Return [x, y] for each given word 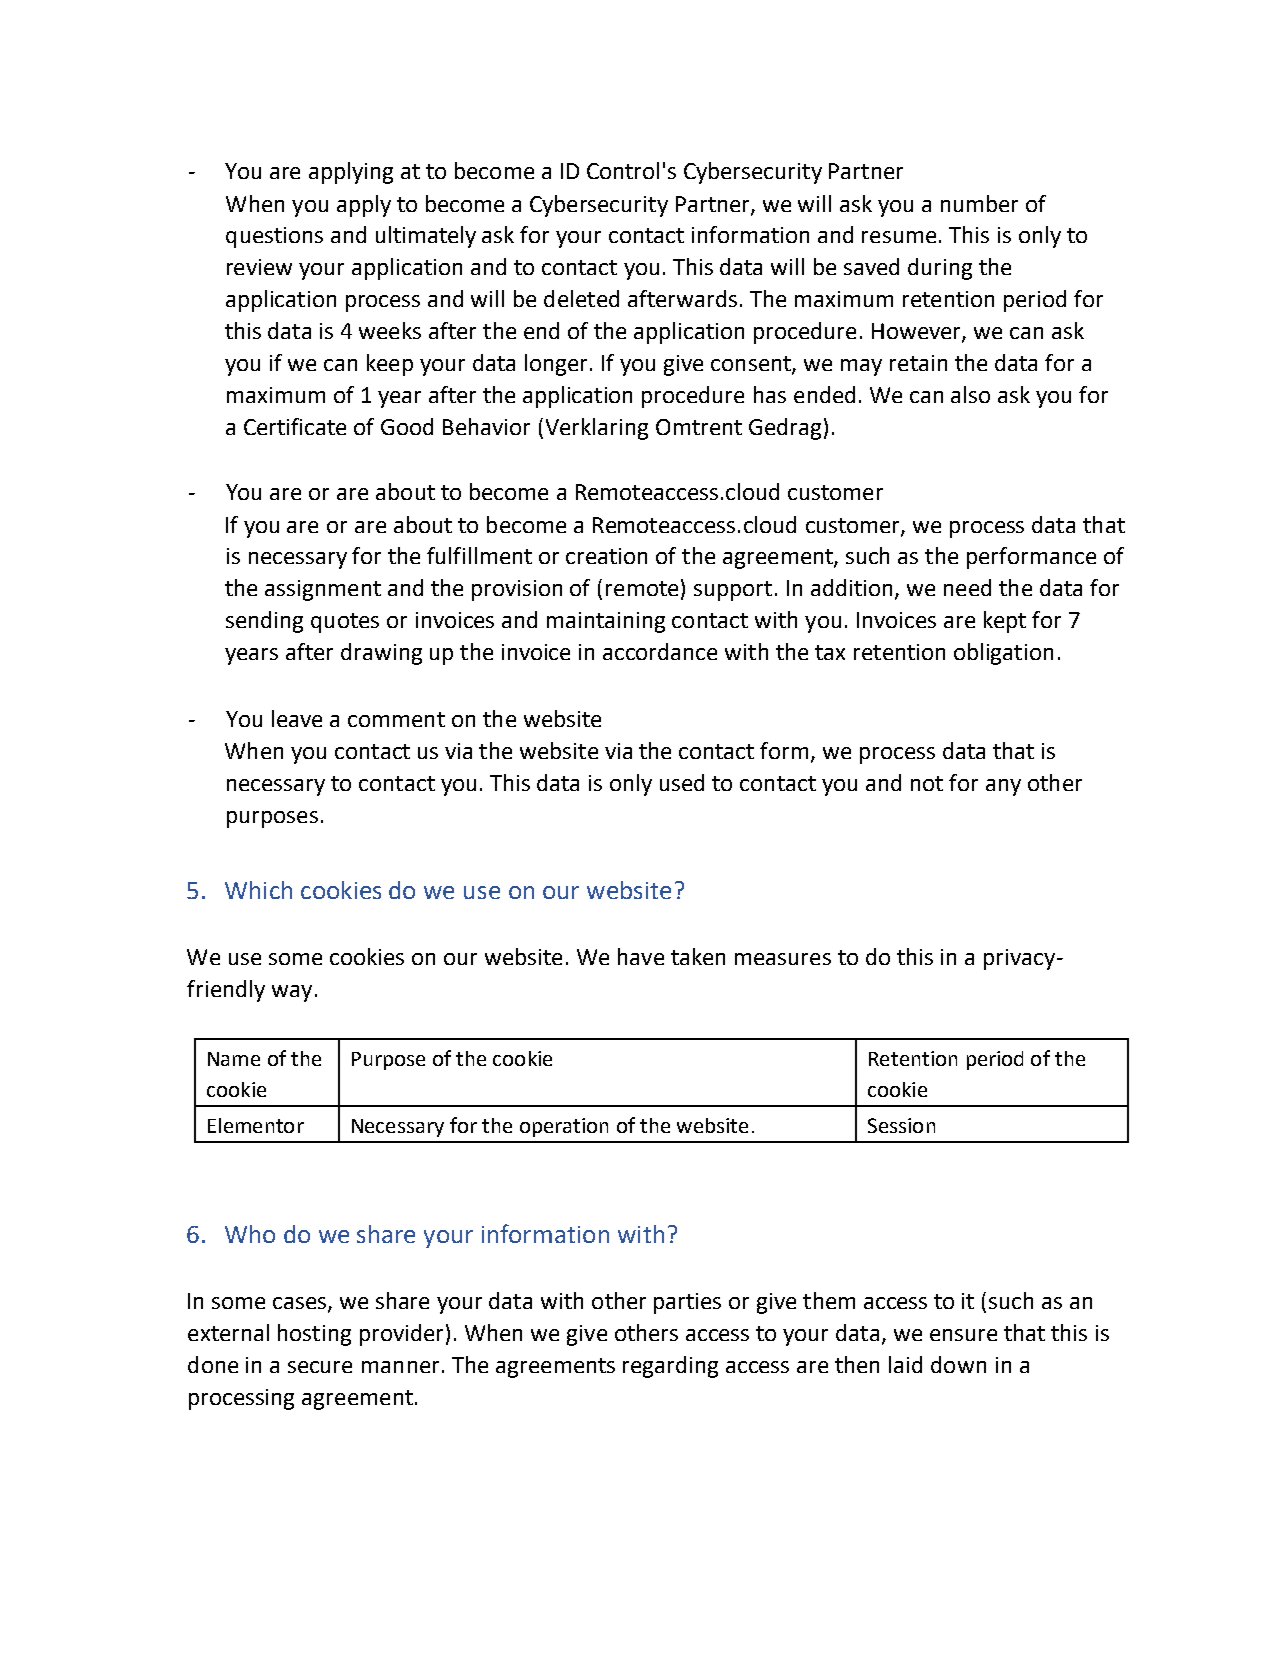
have [641, 956]
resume [899, 237]
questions [274, 237]
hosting [314, 1335]
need [967, 587]
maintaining [606, 622]
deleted [581, 298]
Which [258, 890]
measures [783, 959]
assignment [323, 590]
